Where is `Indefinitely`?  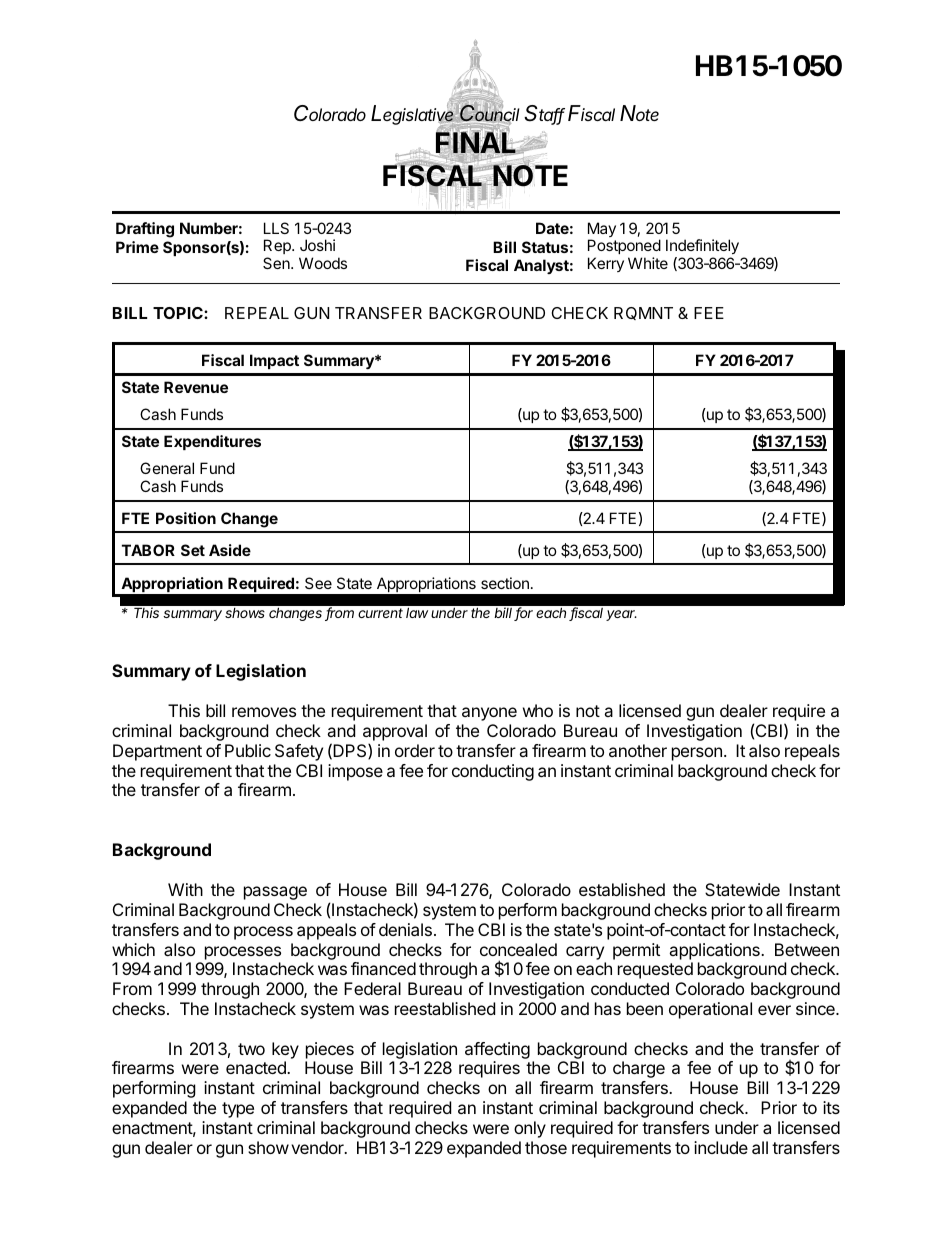 Indefinitely is located at coordinates (702, 248).
